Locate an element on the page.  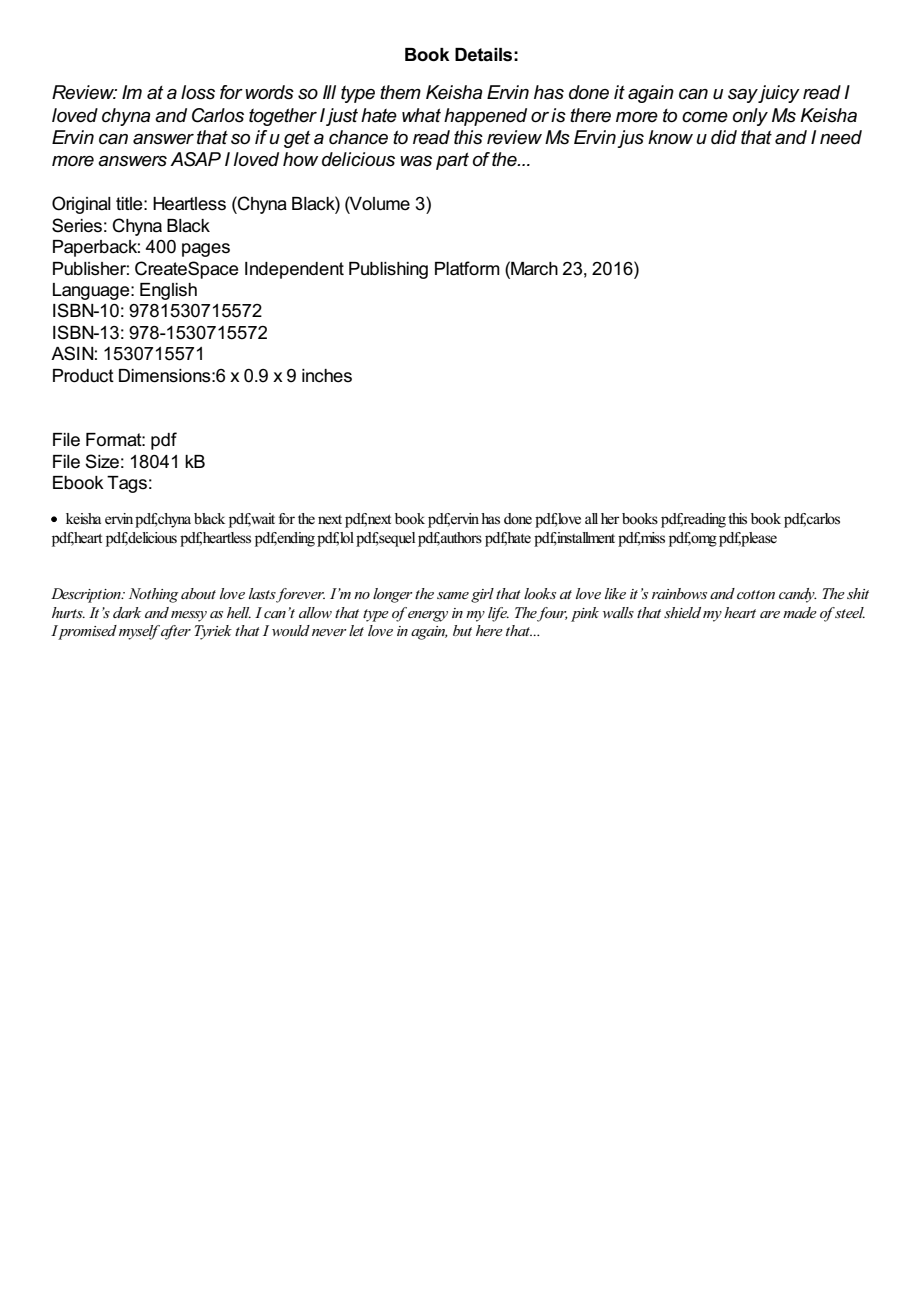
Tags is located at coordinates (127, 484).
